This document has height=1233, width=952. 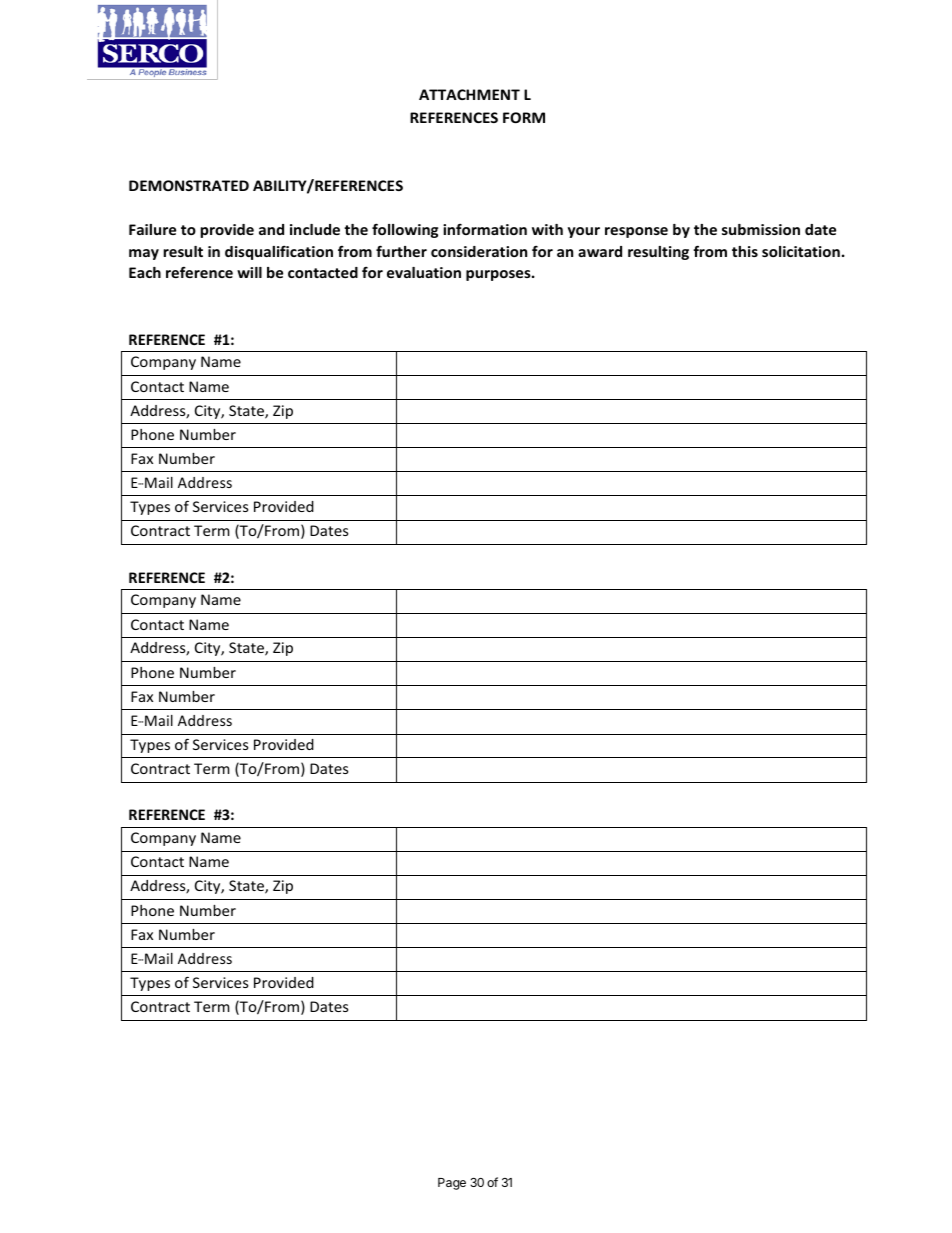 What do you see at coordinates (189, 185) in the document?
I see `DEMONSTRATED` at bounding box center [189, 185].
